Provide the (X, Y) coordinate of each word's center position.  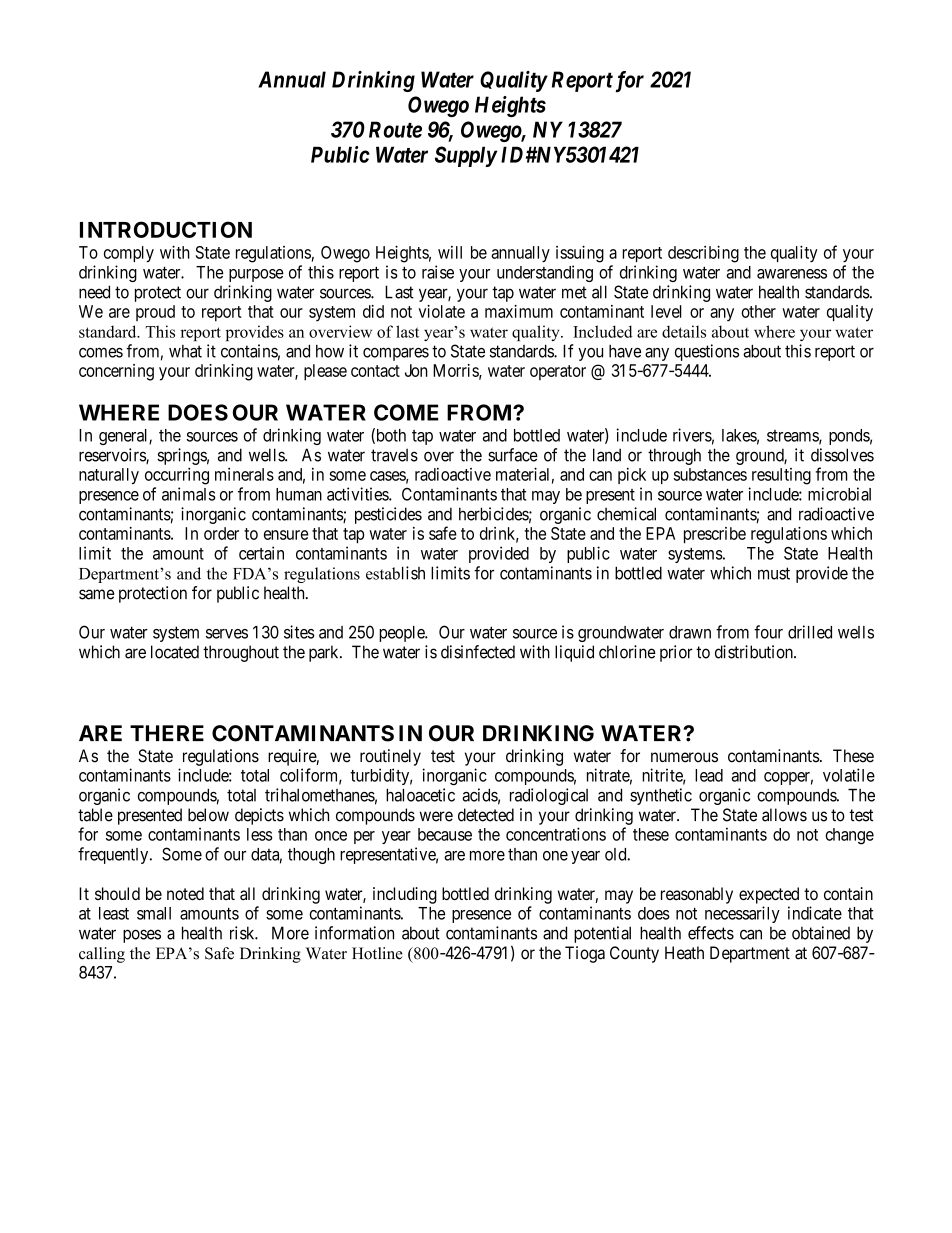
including (405, 895)
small (154, 913)
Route (395, 129)
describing (703, 254)
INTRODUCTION (166, 229)
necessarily (742, 914)
